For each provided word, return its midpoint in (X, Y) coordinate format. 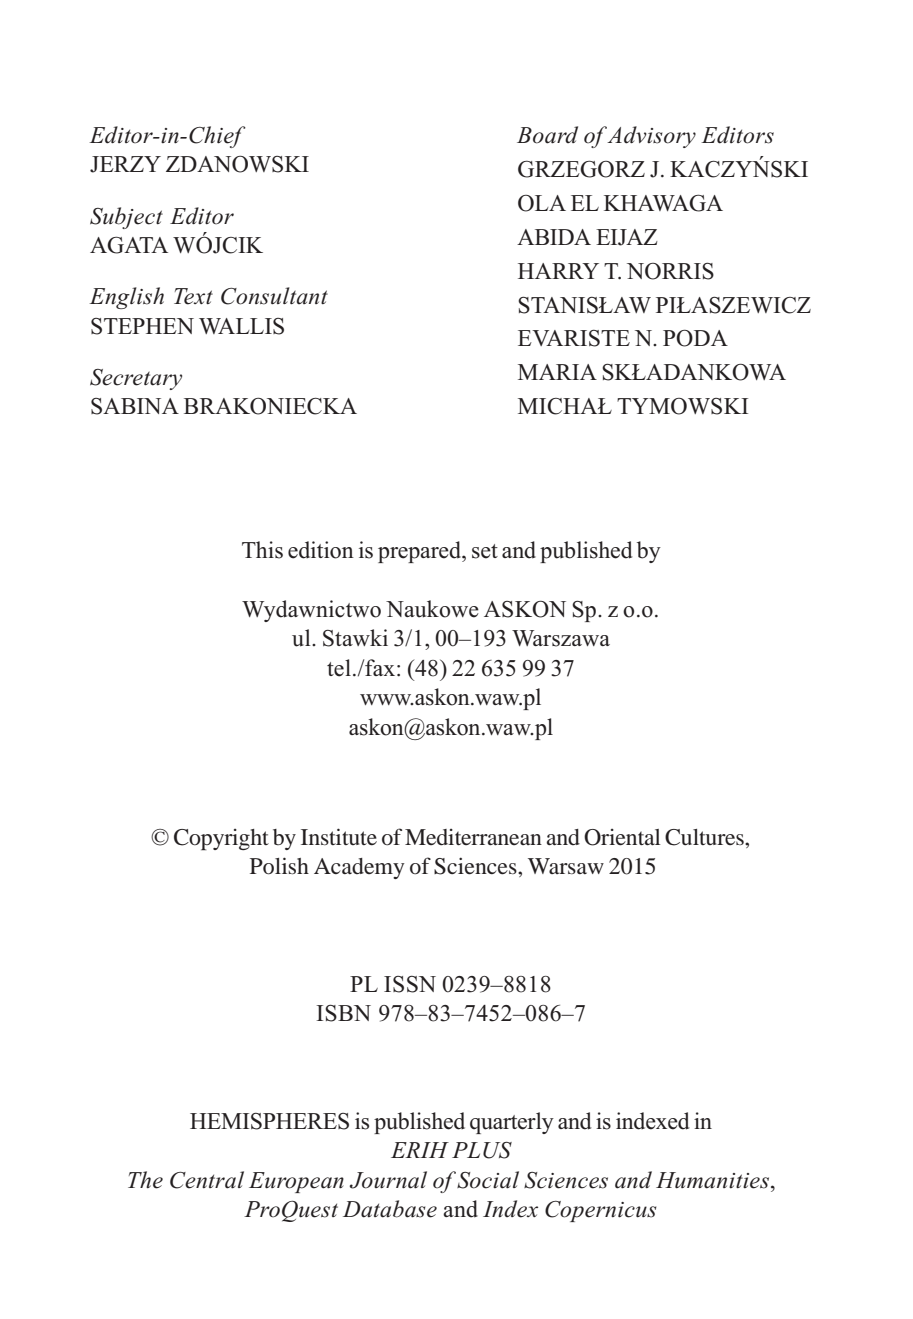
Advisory (651, 137)
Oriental (622, 837)
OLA (542, 203)
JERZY (125, 164)
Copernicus (601, 1211)
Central (207, 1180)
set (485, 551)
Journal (388, 1180)
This (262, 550)
